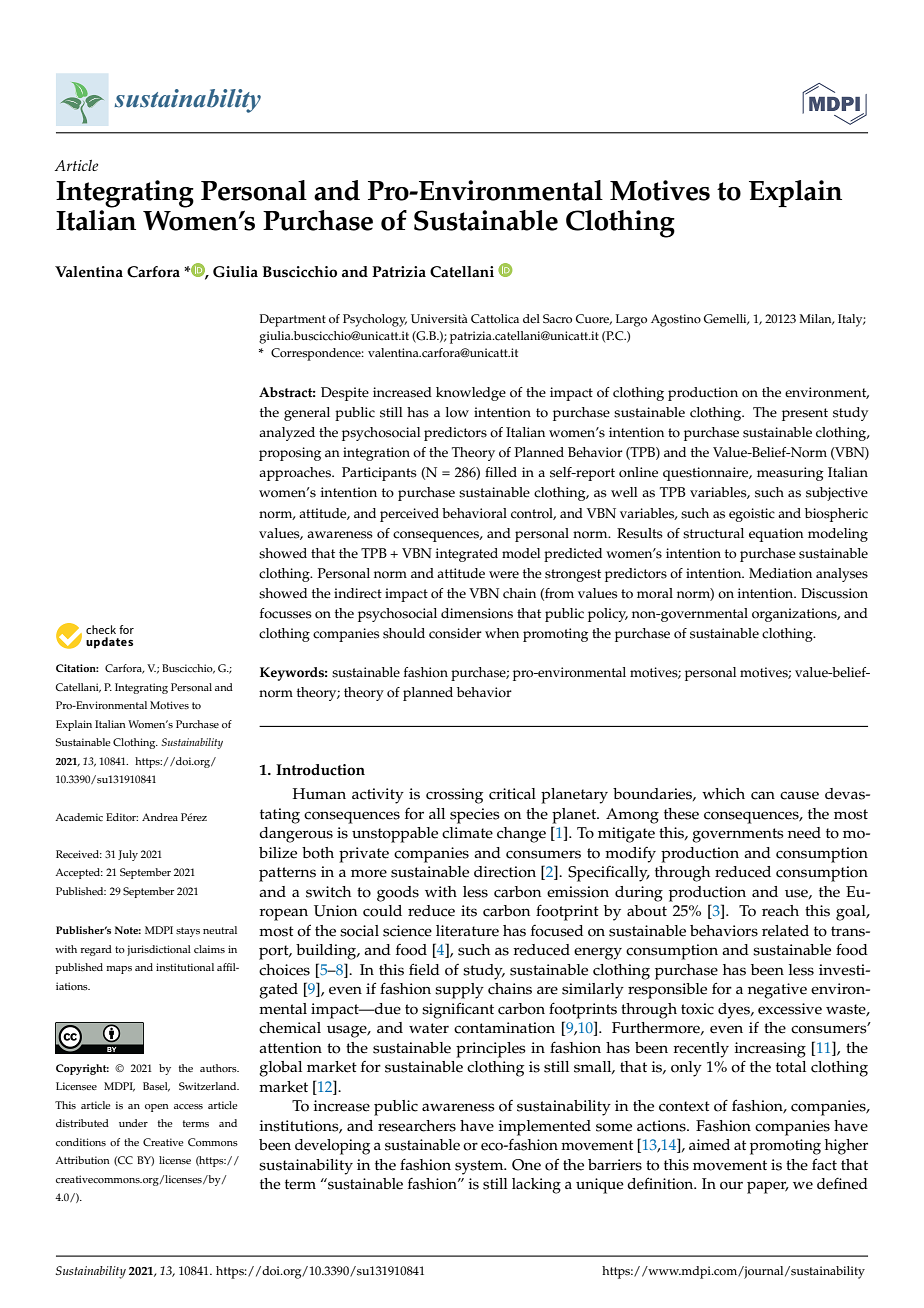  What do you see at coordinates (128, 855) in the document?
I see `July` at bounding box center [128, 855].
